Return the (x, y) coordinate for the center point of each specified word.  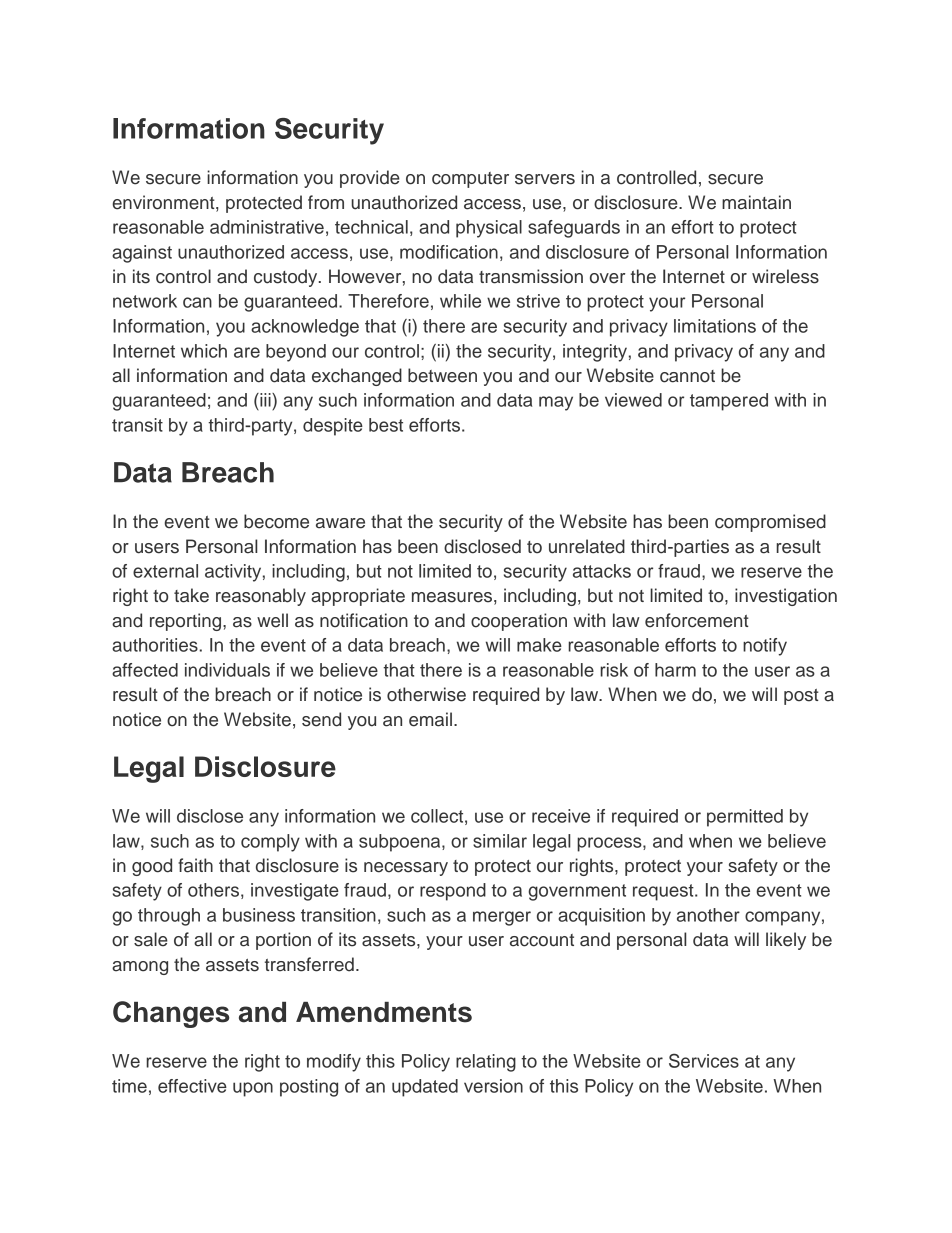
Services (704, 1060)
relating (486, 1063)
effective (192, 1086)
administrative (267, 227)
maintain (756, 202)
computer (470, 180)
